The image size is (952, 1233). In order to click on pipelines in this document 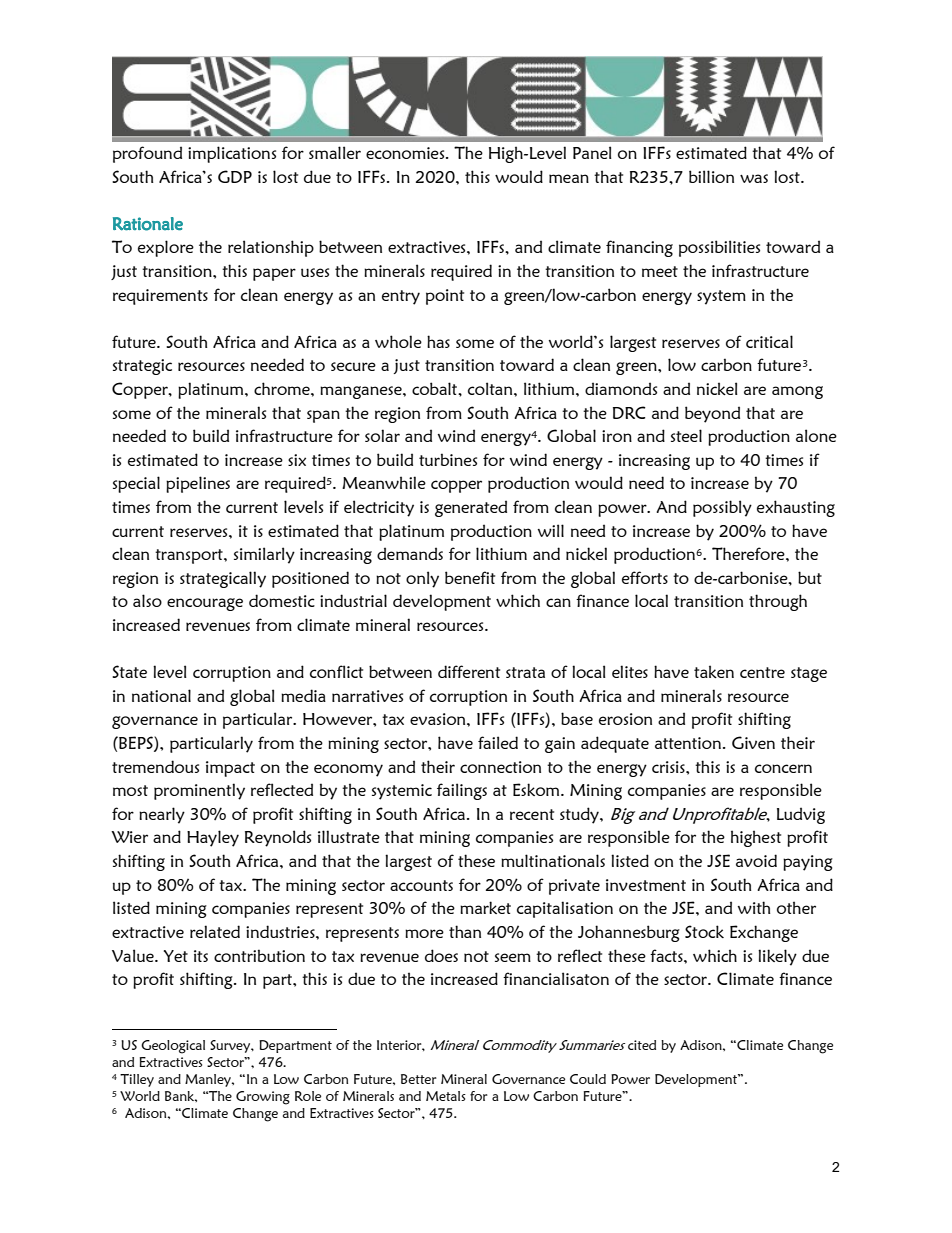, I will do `click(198, 484)`.
